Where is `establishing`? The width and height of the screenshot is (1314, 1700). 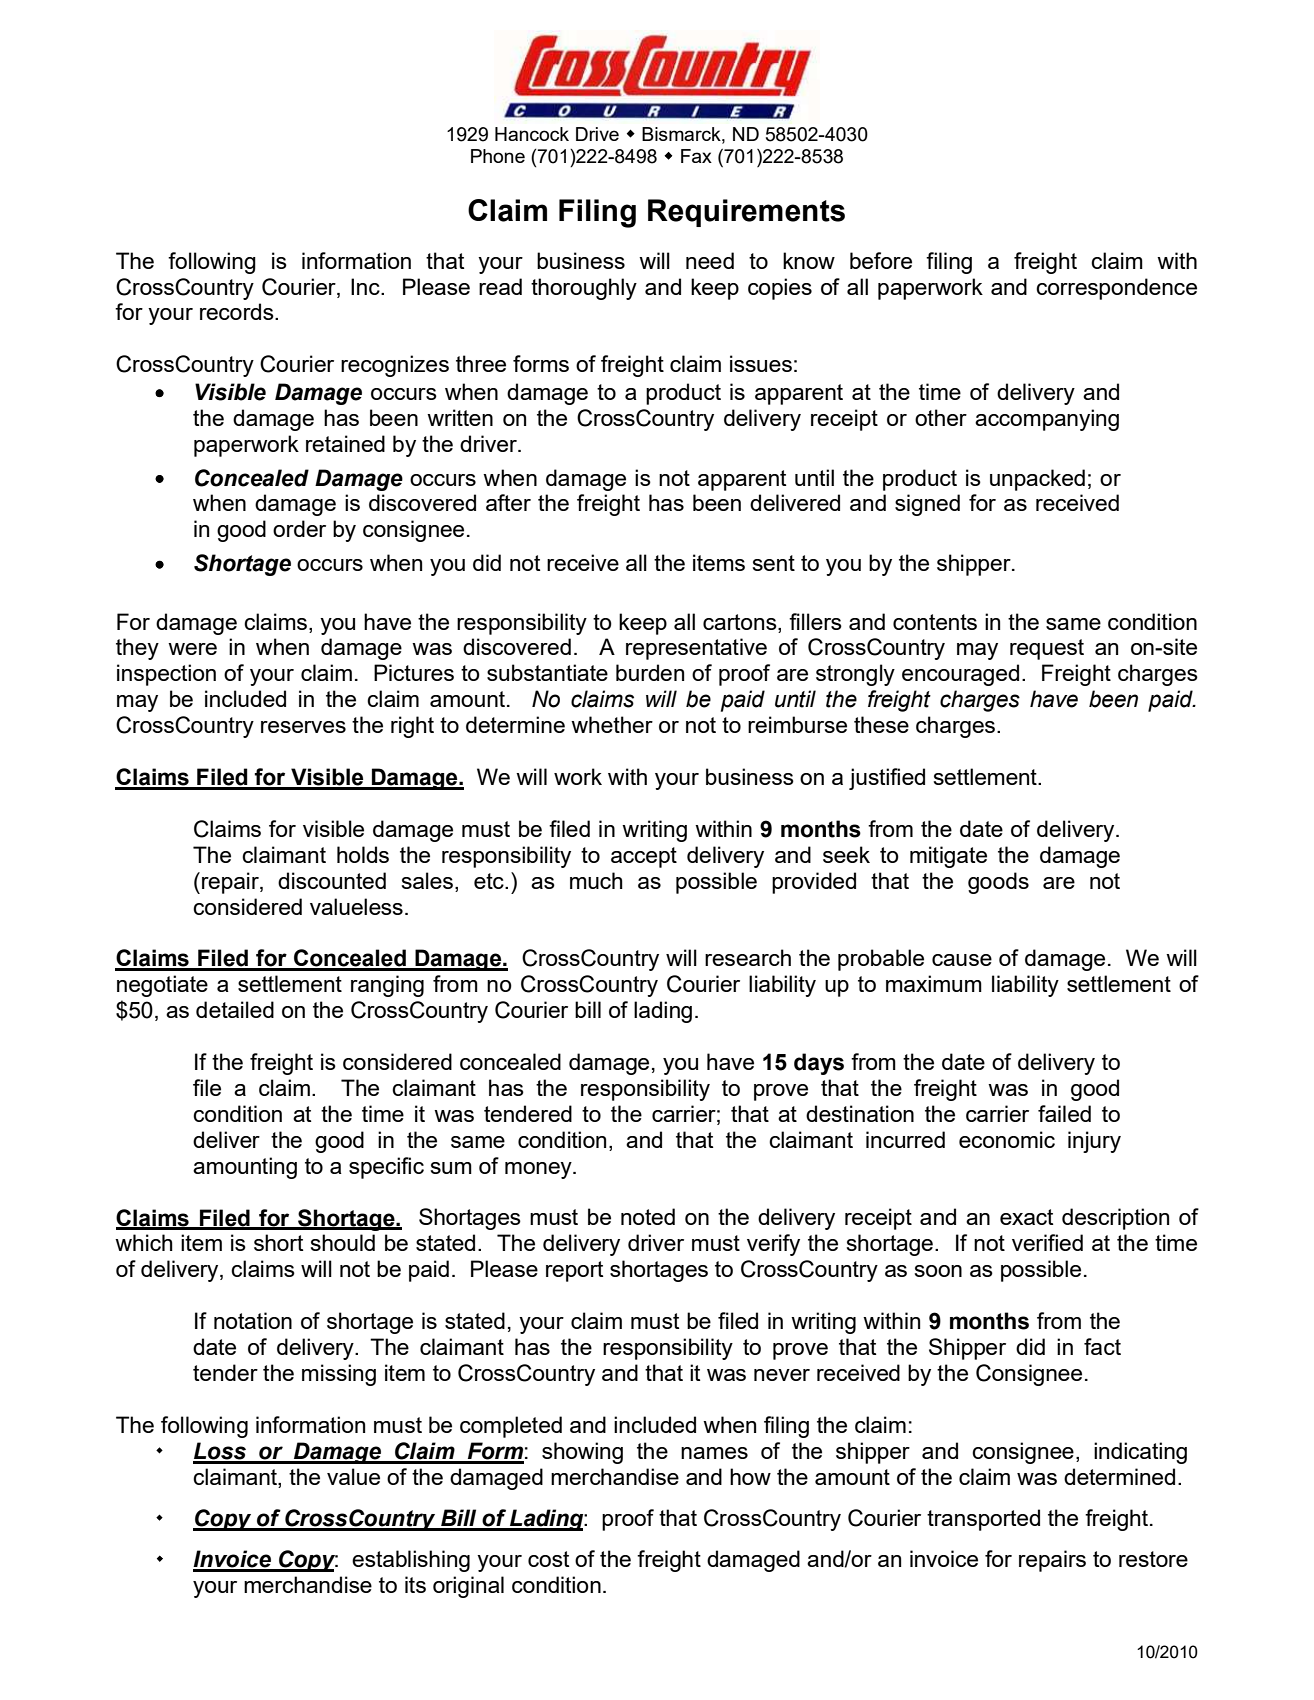 establishing is located at coordinates (411, 1561).
